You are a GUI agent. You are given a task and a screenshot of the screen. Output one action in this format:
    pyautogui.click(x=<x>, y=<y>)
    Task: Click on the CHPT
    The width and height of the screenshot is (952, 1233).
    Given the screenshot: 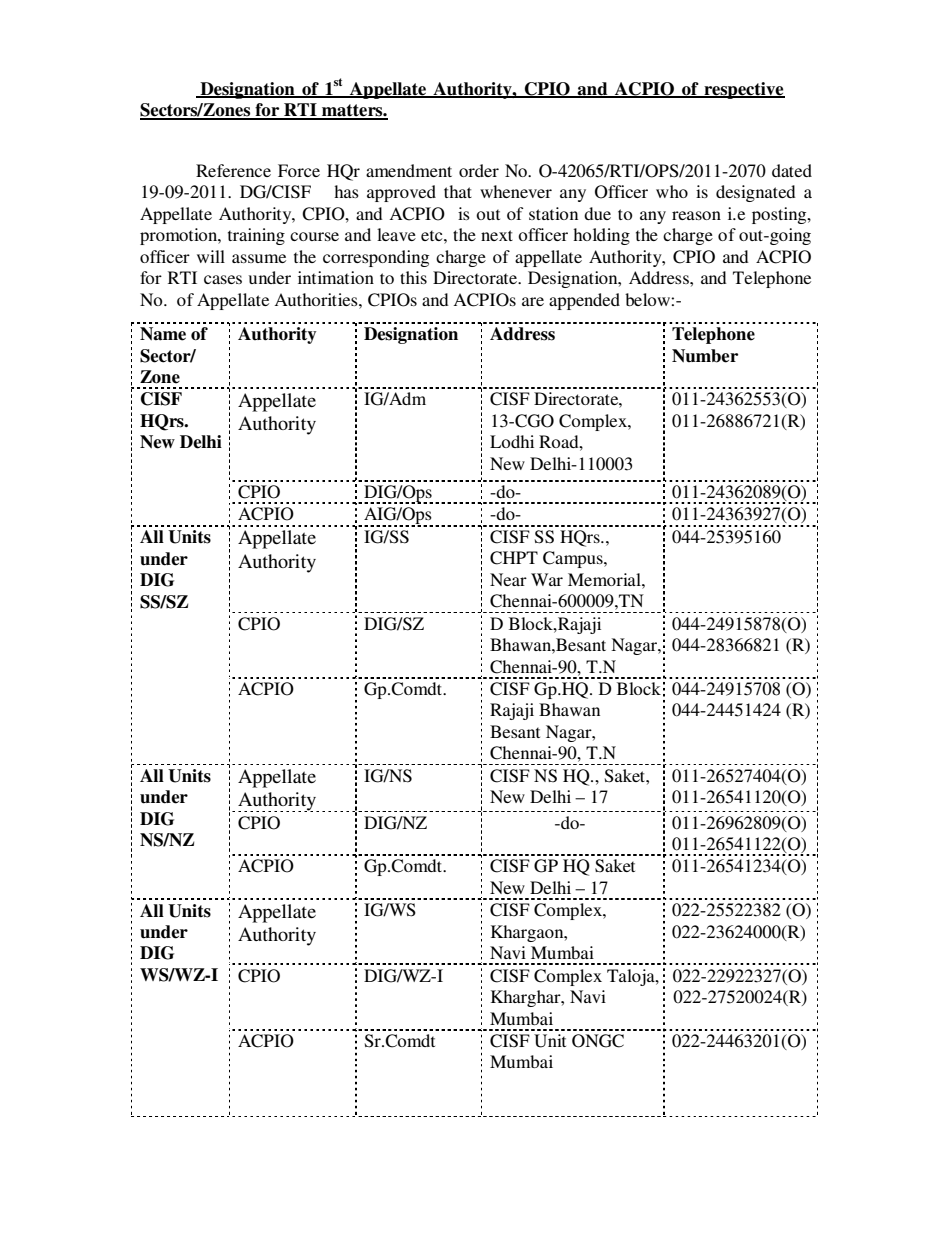 What is the action you would take?
    pyautogui.click(x=514, y=558)
